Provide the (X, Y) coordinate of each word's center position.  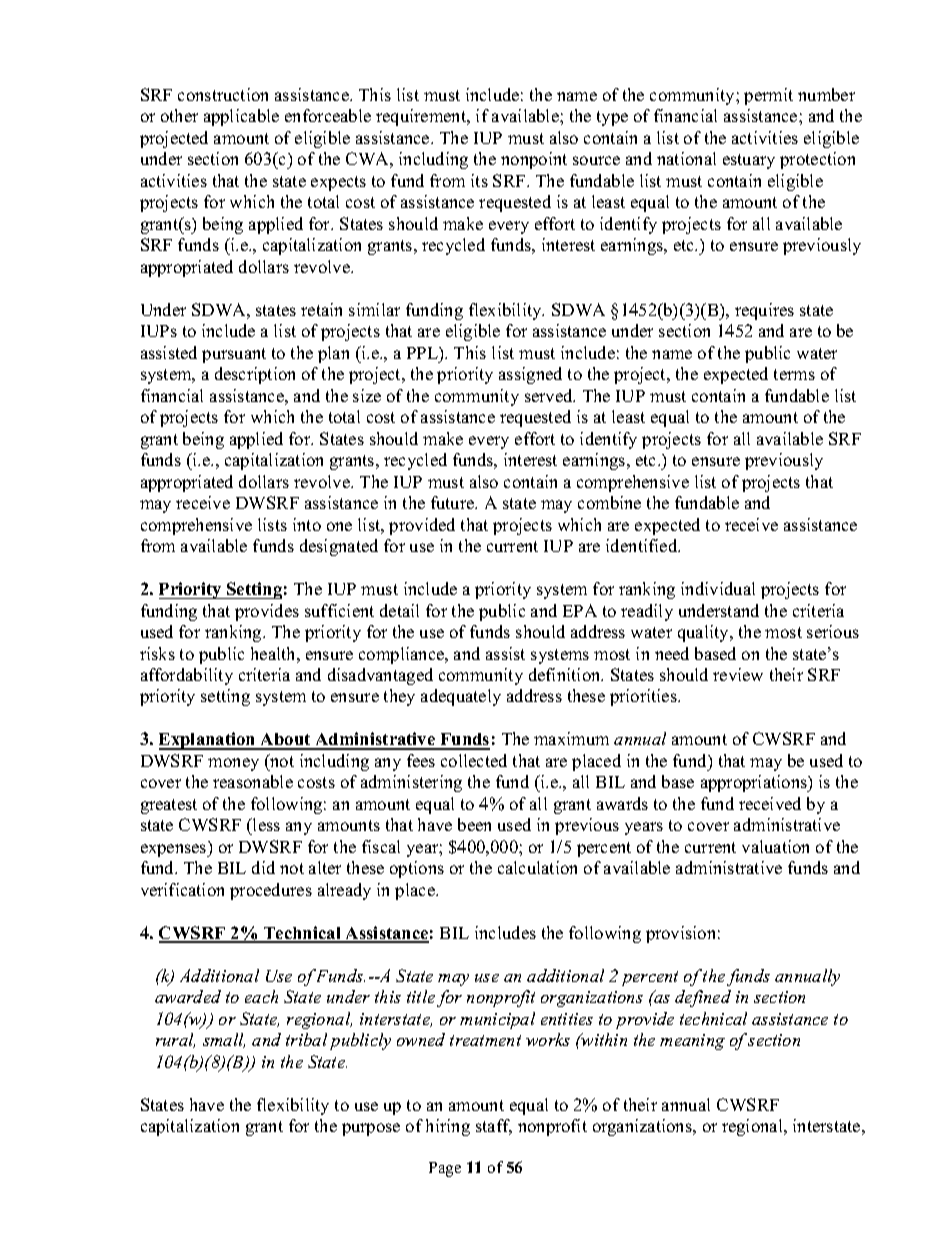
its (479, 180)
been (474, 824)
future (454, 502)
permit (768, 96)
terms (794, 374)
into (307, 524)
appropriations (755, 783)
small (224, 1040)
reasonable (253, 781)
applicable (241, 117)
